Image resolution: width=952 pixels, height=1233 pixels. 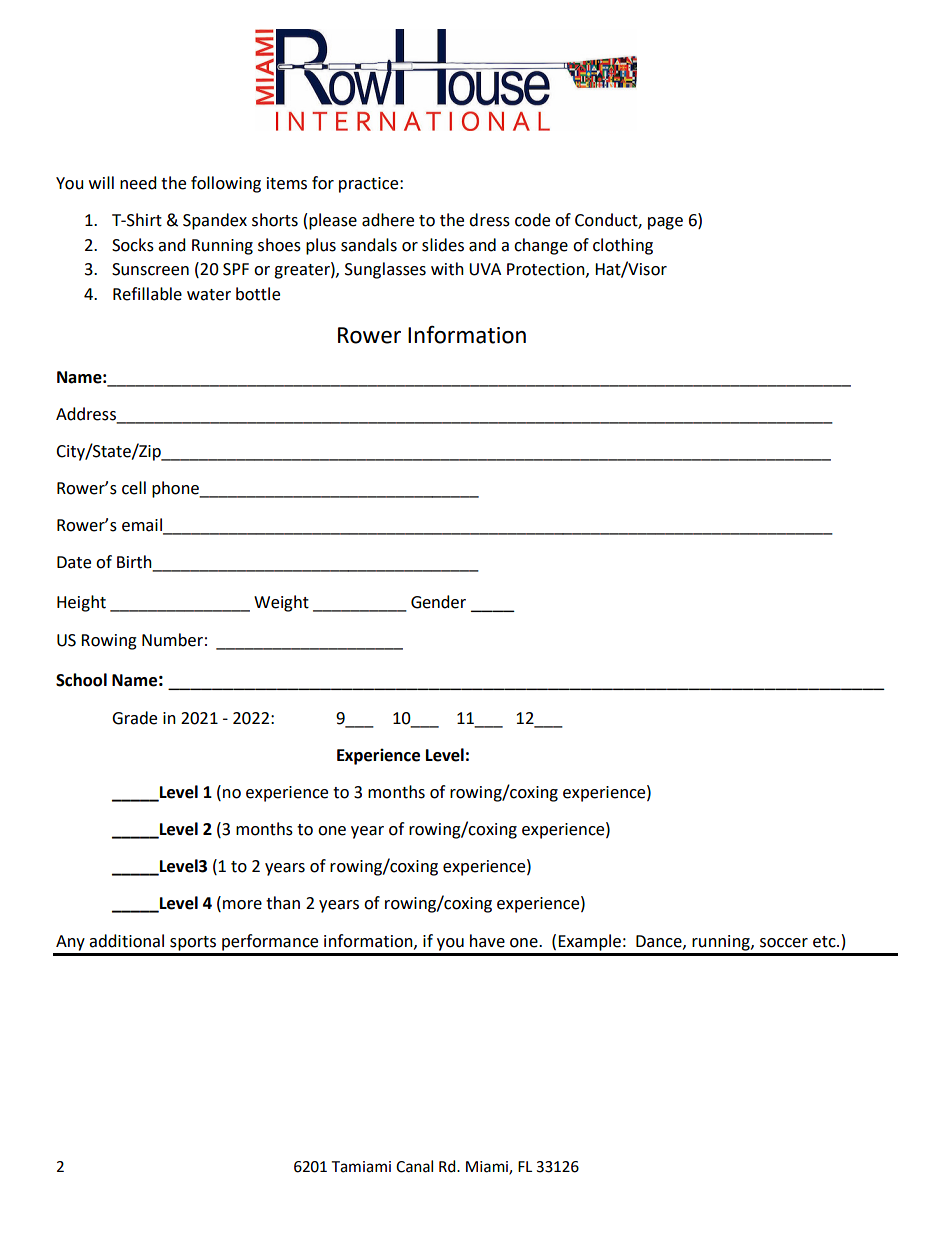 What do you see at coordinates (414, 1166) in the screenshot?
I see `Canal` at bounding box center [414, 1166].
